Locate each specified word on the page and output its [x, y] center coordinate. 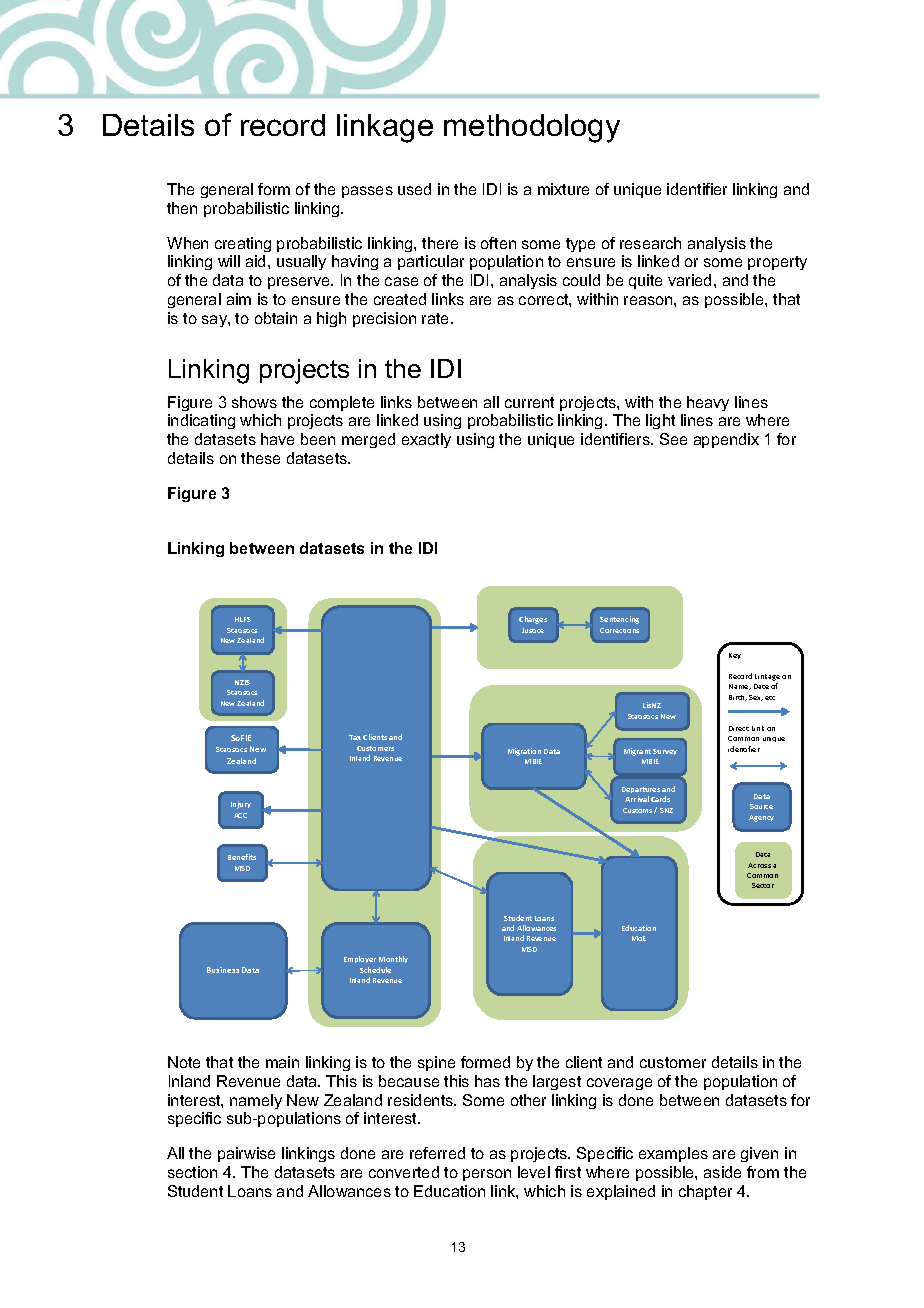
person [487, 1175]
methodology [532, 128]
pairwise [246, 1154]
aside [722, 1172]
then [182, 208]
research [650, 243]
